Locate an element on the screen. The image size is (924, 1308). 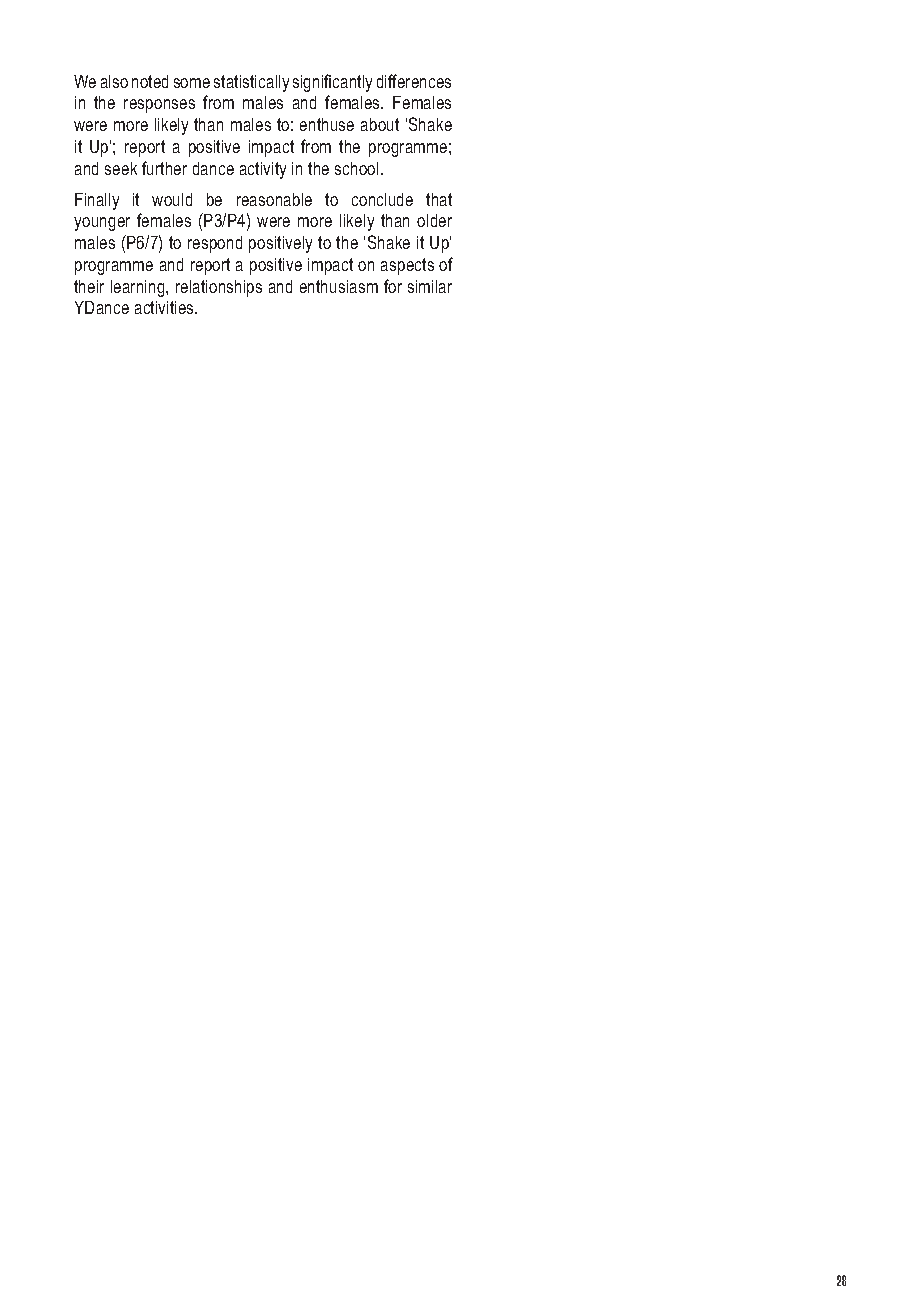
seek is located at coordinates (121, 168).
